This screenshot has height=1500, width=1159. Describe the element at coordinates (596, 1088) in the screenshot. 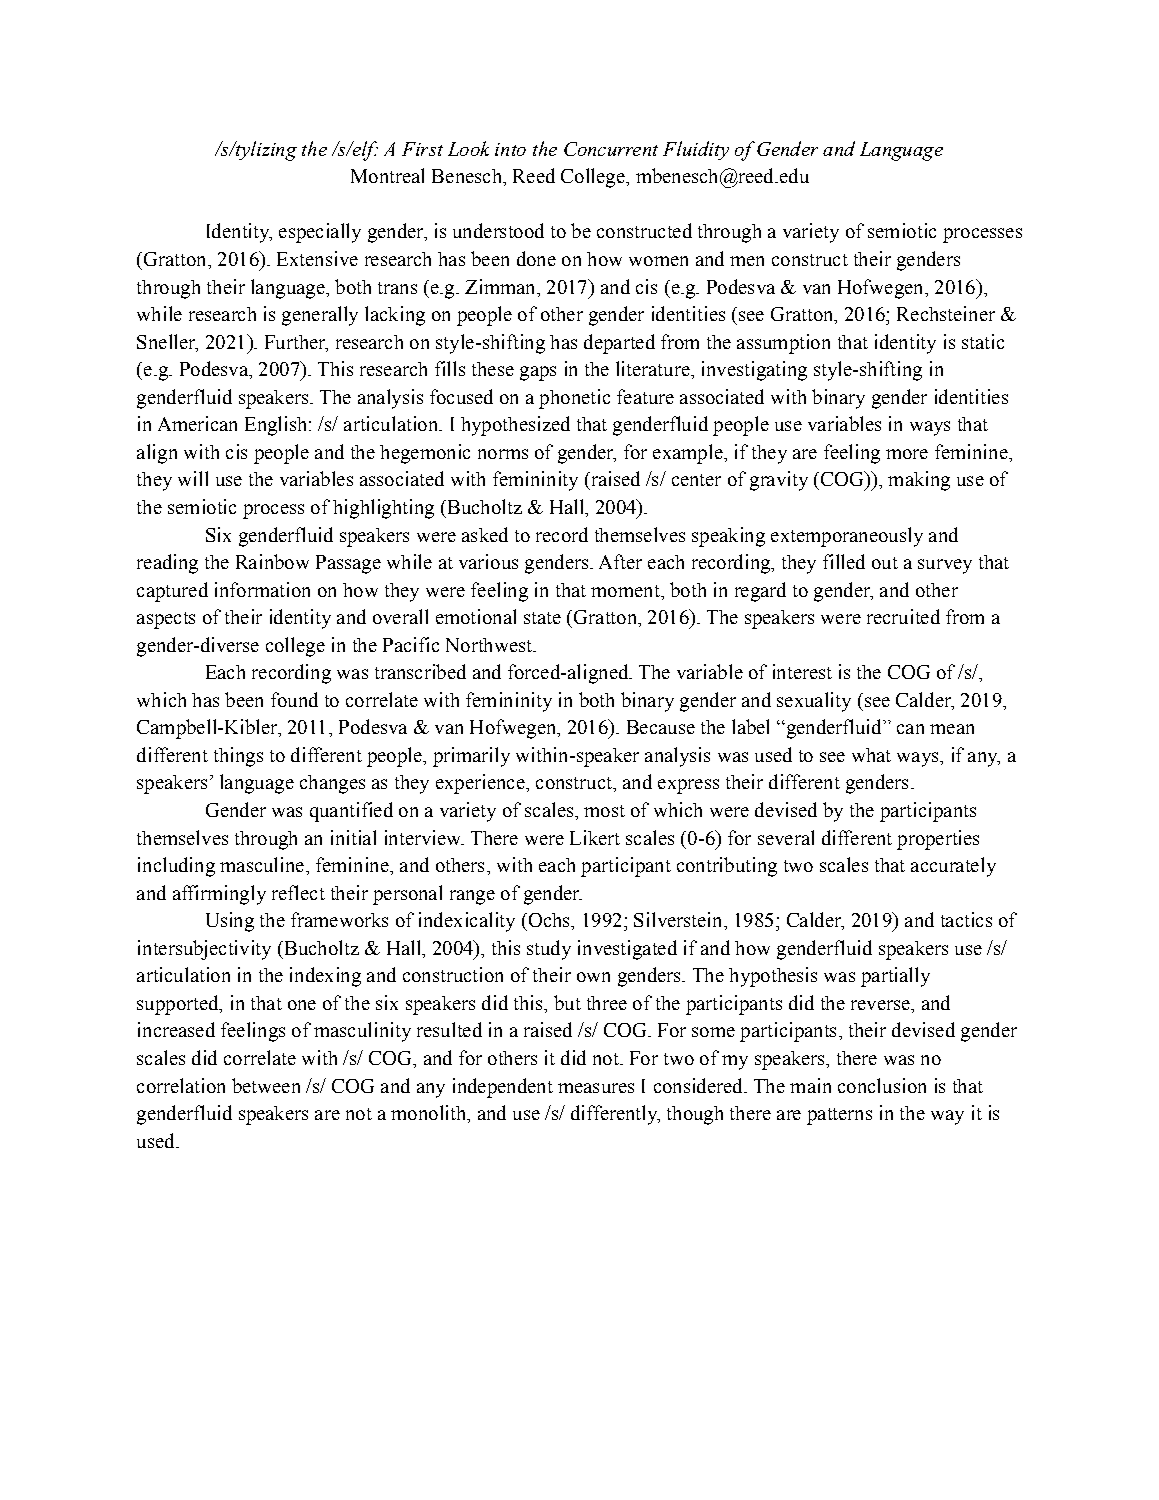

I see `measures` at that location.
